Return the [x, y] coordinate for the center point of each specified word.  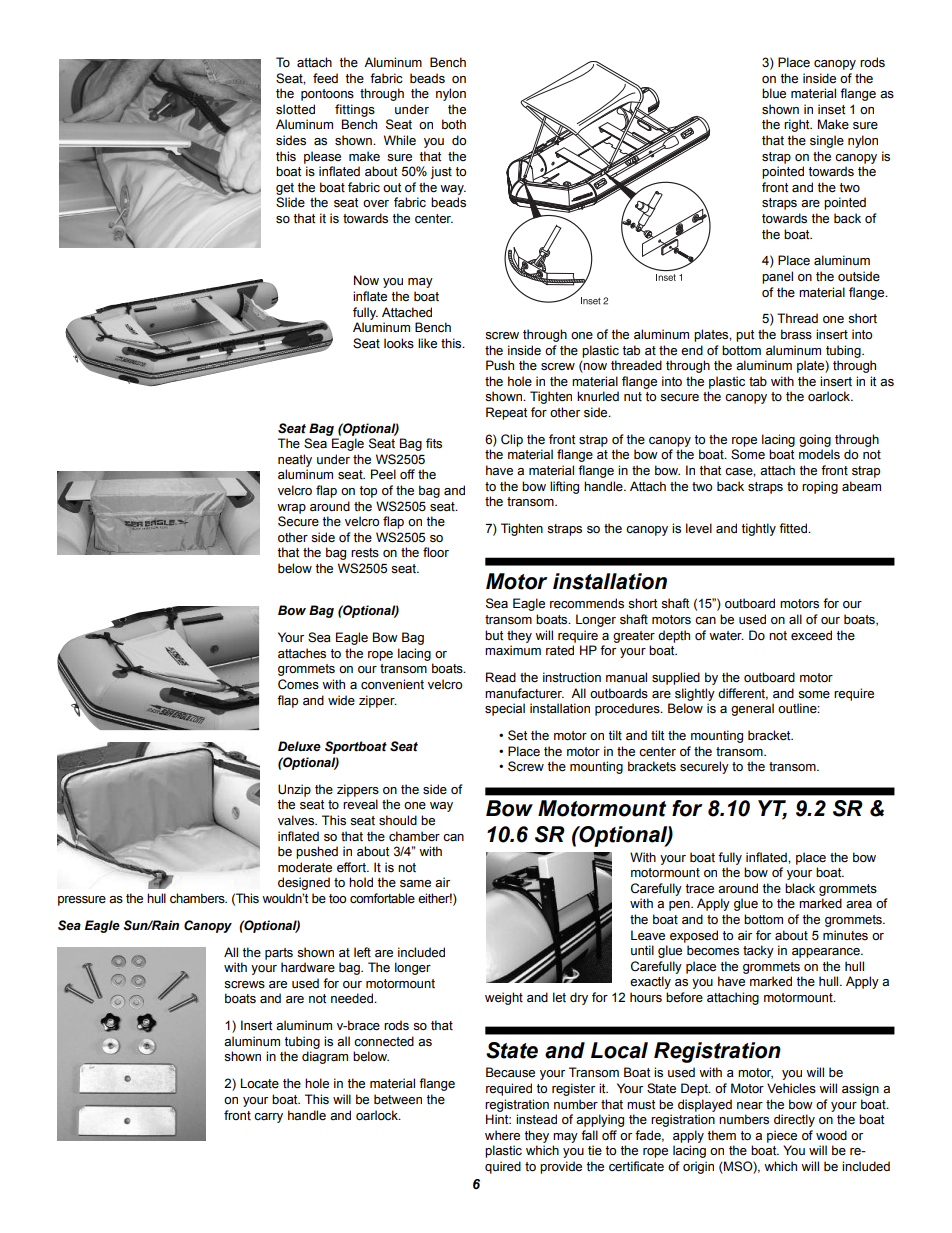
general [752, 709]
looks [399, 343]
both [454, 124]
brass [796, 334]
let [559, 997]
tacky [758, 951]
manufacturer [524, 693]
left [362, 952]
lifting [564, 487]
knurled [598, 396]
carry [268, 1118]
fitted [794, 528]
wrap [291, 509]
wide [341, 700]
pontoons [327, 95]
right [798, 125]
